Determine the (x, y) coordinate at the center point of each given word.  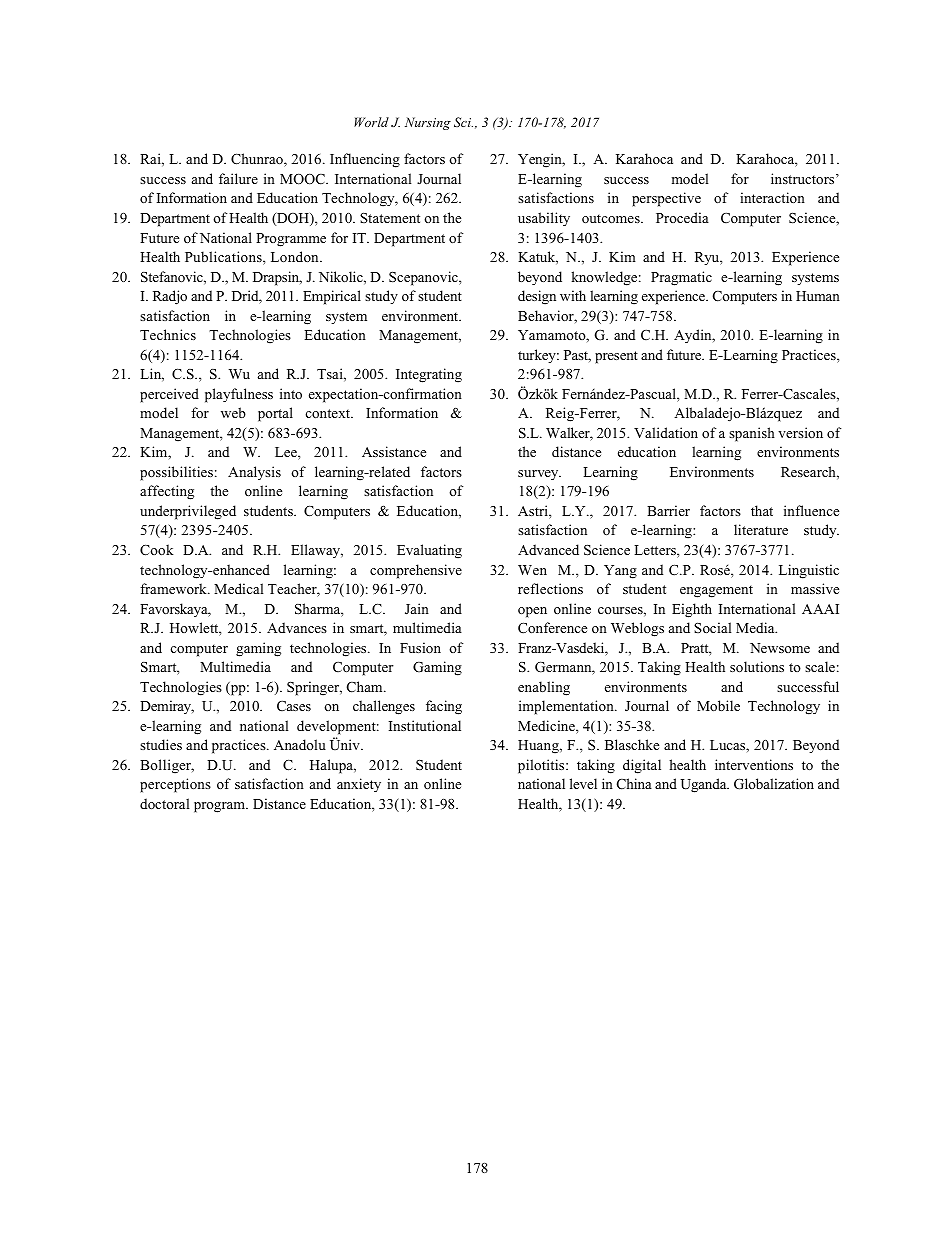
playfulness (239, 395)
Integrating (429, 375)
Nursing (428, 123)
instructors (804, 178)
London (296, 256)
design (537, 297)
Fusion (420, 647)
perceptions (175, 785)
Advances (297, 627)
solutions (757, 666)
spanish (752, 434)
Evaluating (429, 551)
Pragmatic (681, 278)
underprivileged (188, 512)
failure (238, 178)
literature (761, 529)
